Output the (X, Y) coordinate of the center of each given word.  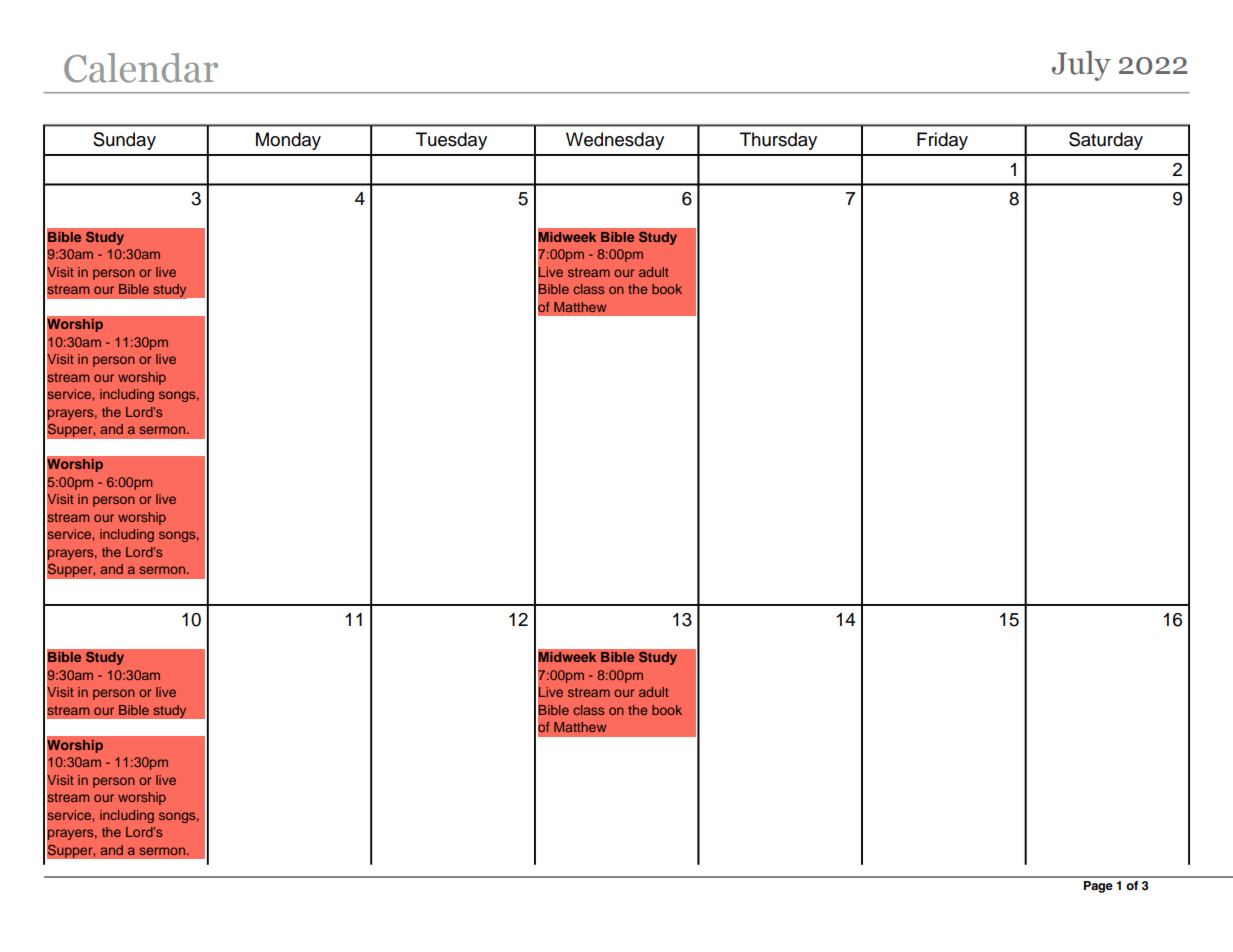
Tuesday (451, 141)
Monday (288, 141)
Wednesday (615, 141)
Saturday (1106, 141)
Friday (942, 141)
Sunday (124, 141)
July (1081, 66)
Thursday (778, 141)
